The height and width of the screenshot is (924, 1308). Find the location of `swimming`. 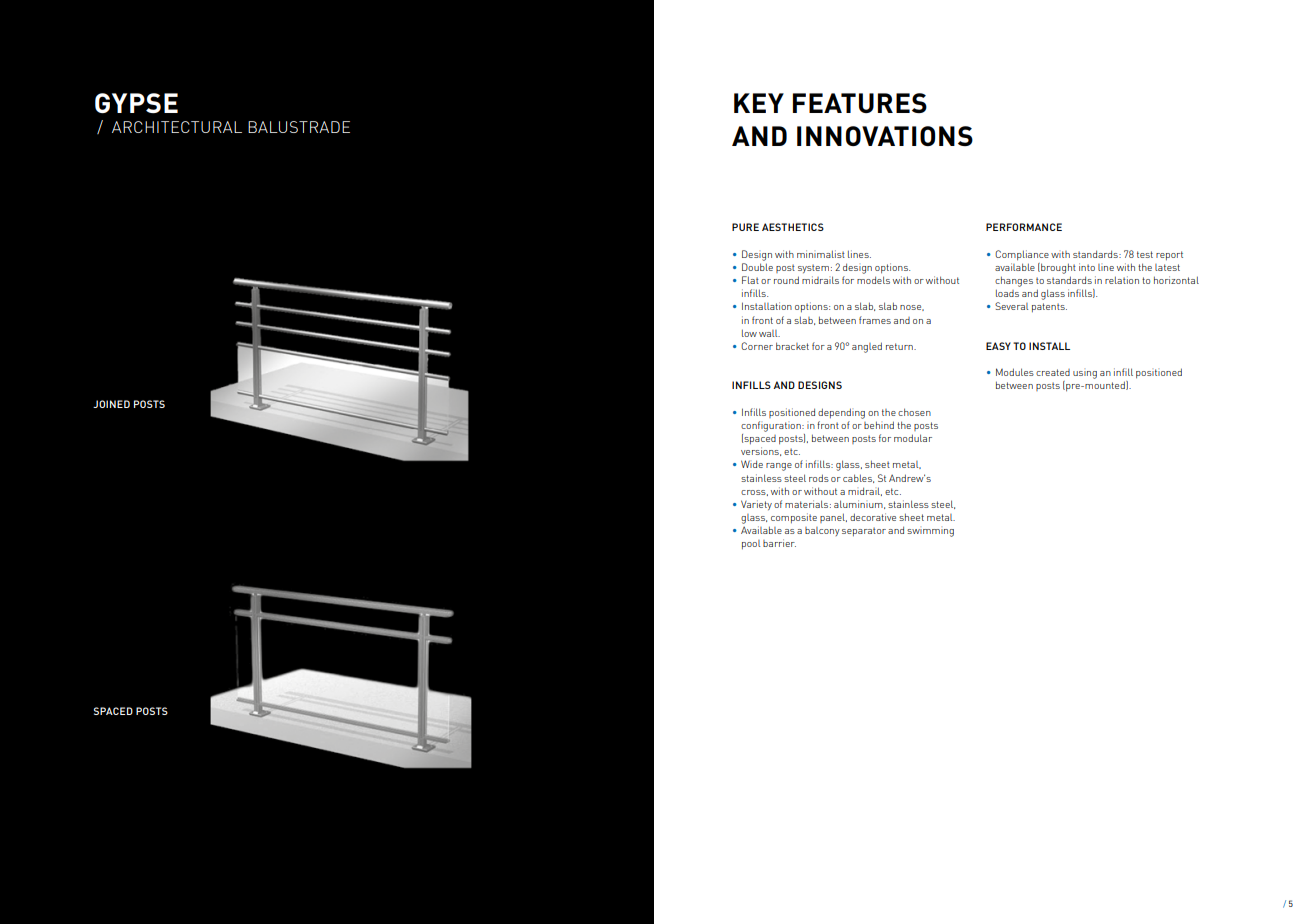

swimming is located at coordinates (930, 533).
